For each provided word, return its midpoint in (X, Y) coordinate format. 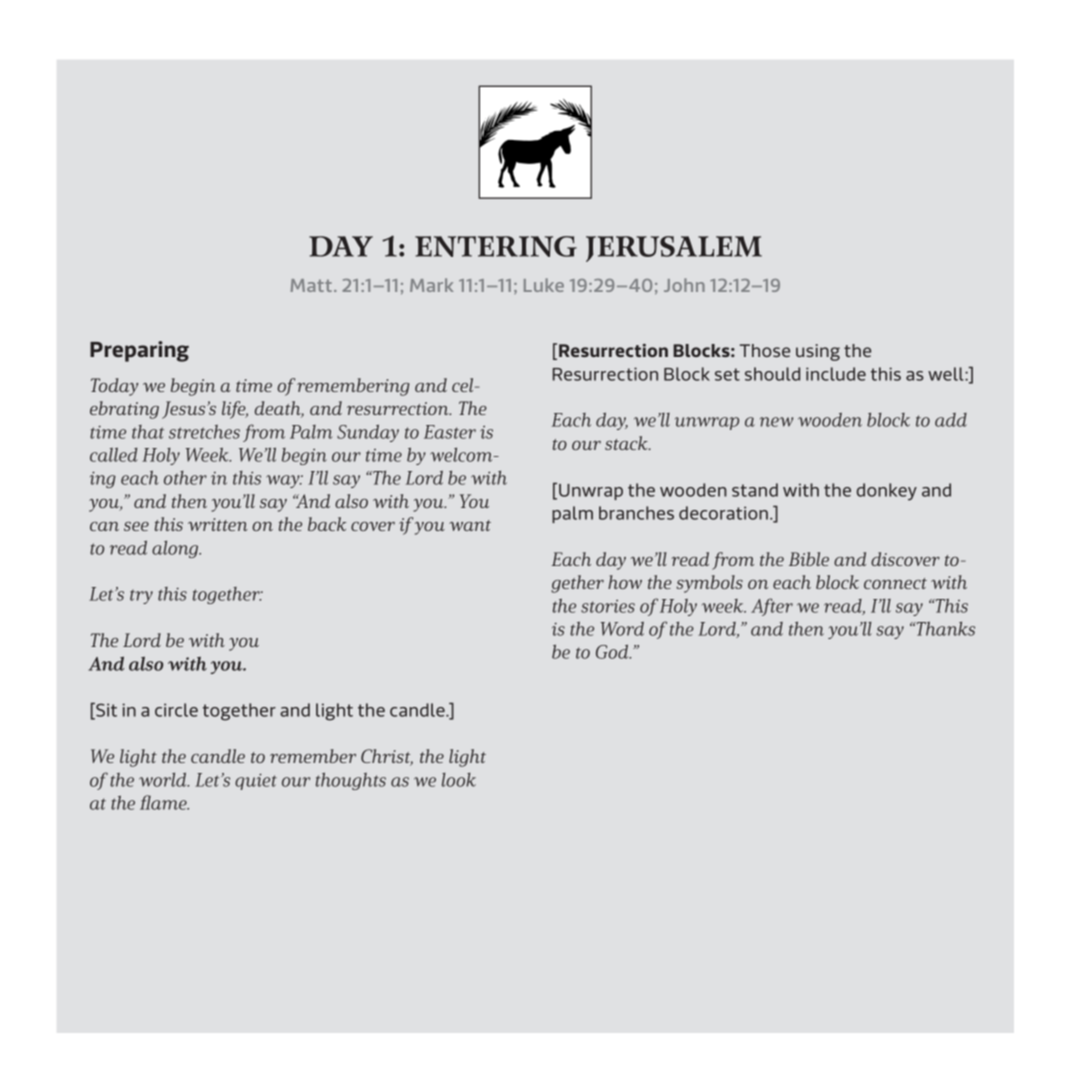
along (176, 549)
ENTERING (496, 246)
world (164, 779)
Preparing (139, 351)
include (836, 374)
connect (895, 583)
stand (755, 490)
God (613, 652)
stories (608, 606)
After (772, 607)
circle (176, 710)
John (684, 285)
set (727, 374)
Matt (311, 285)
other (185, 478)
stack (627, 443)
